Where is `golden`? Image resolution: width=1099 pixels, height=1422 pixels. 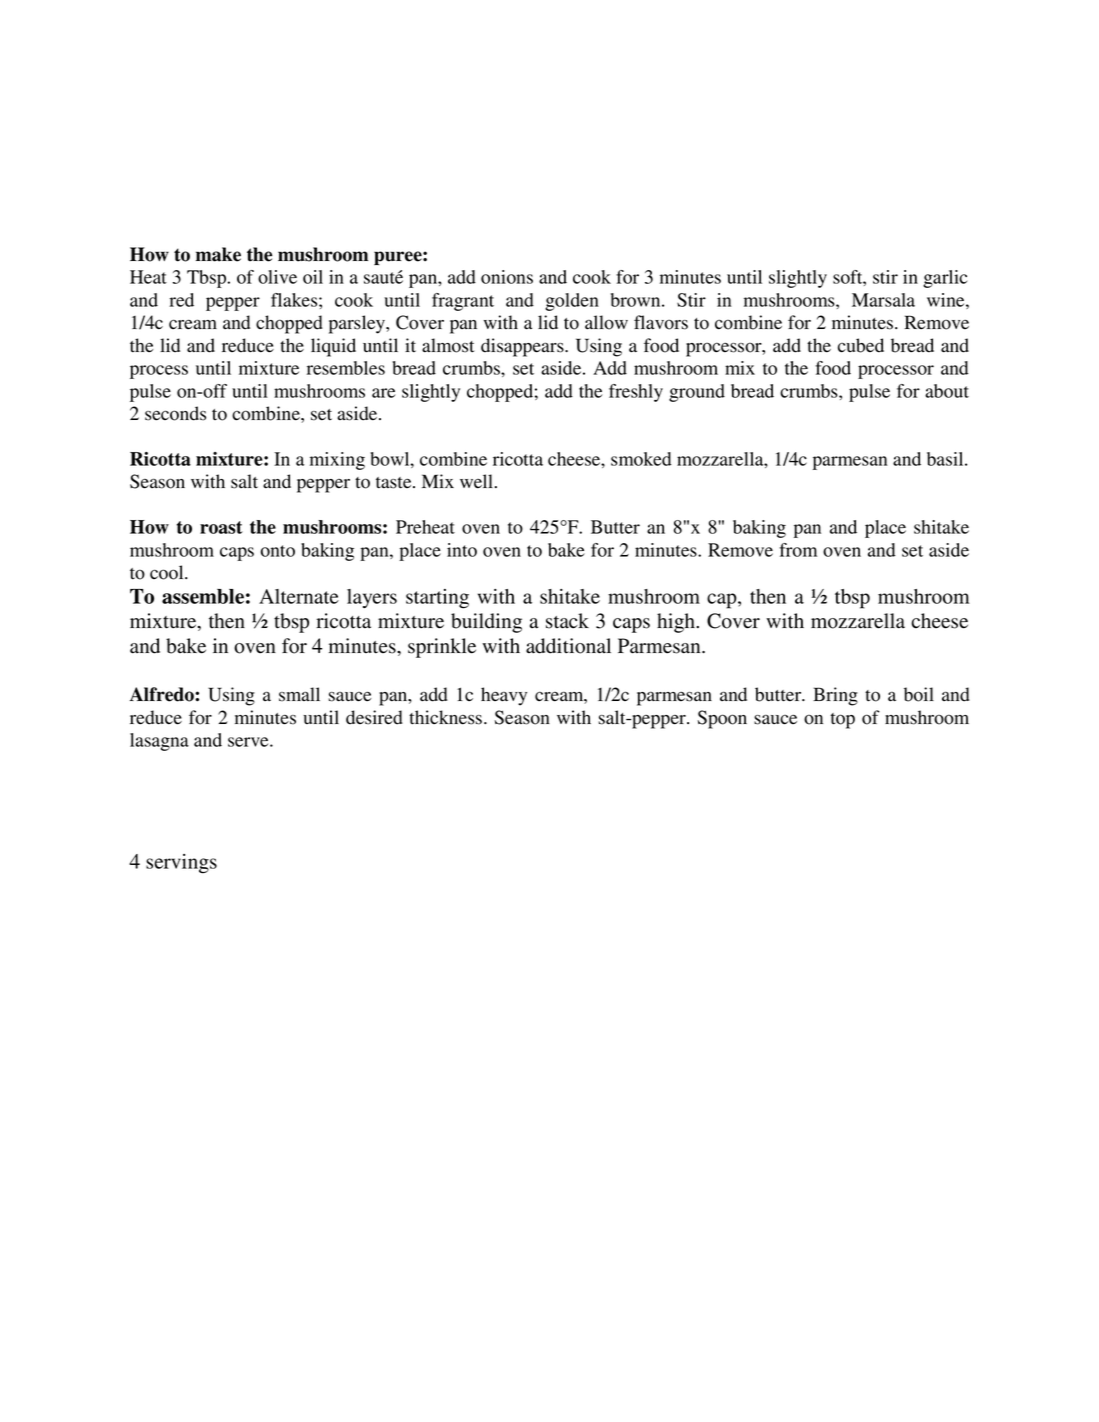 golden is located at coordinates (572, 302).
